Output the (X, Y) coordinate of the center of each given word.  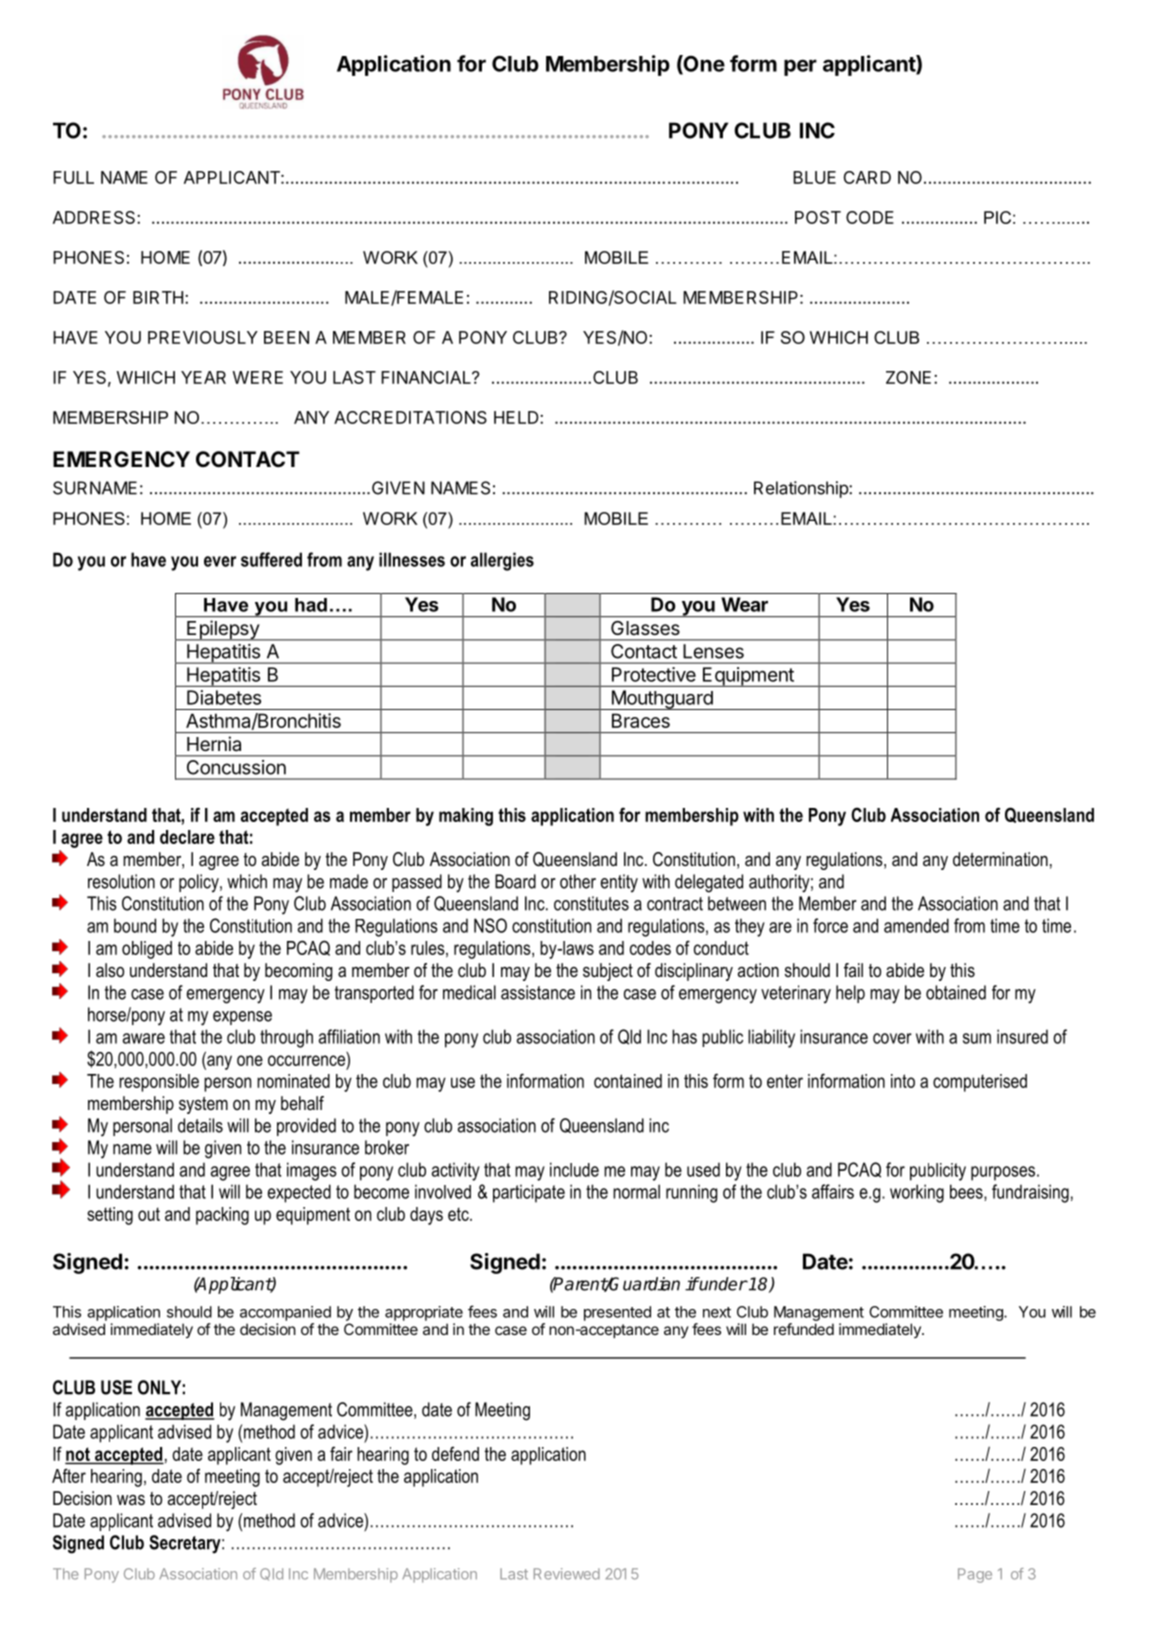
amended (916, 925)
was (131, 1500)
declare (187, 837)
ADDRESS (95, 217)
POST (818, 217)
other (578, 881)
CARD (867, 177)
